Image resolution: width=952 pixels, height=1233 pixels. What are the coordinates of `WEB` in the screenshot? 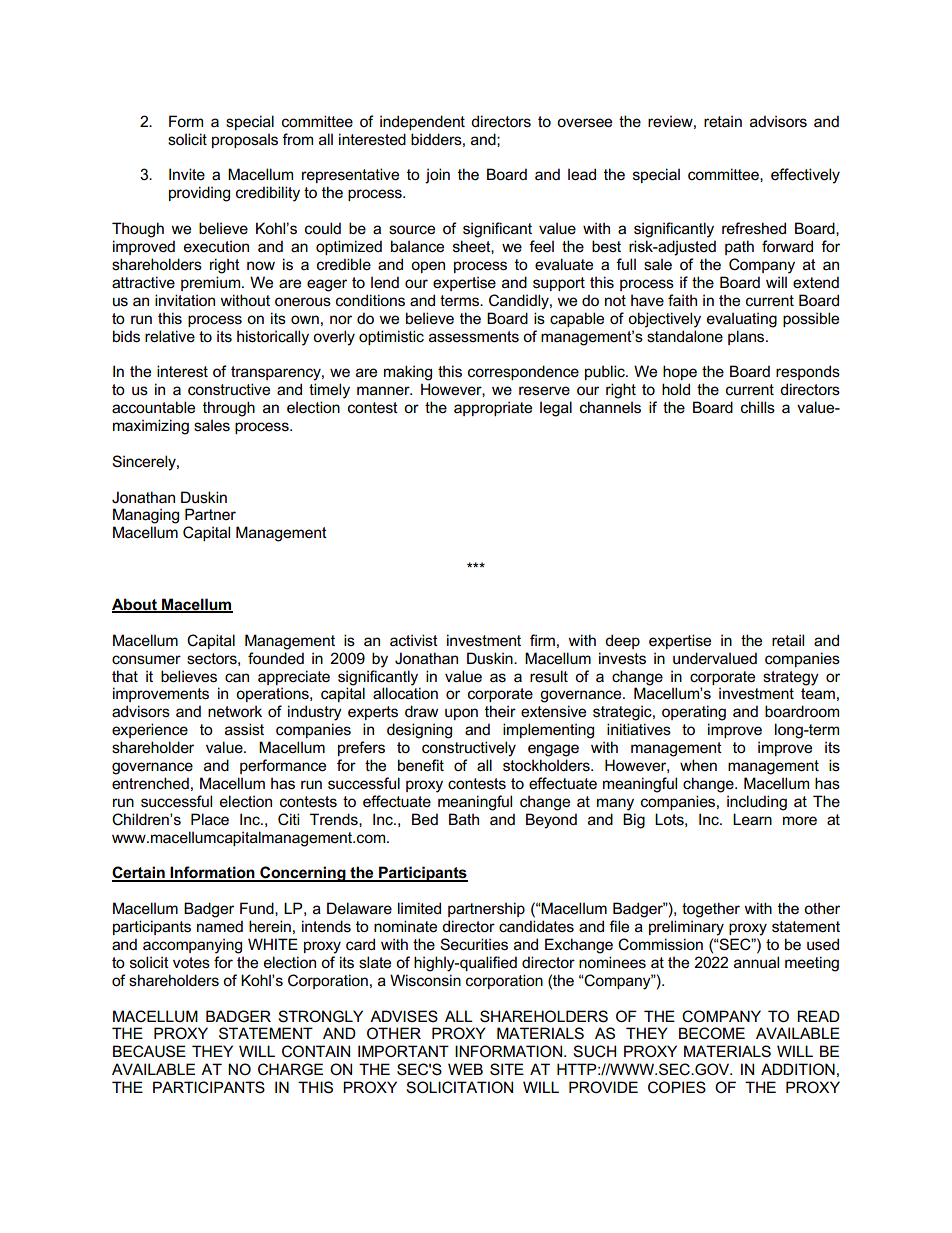 It's located at (465, 1069).
